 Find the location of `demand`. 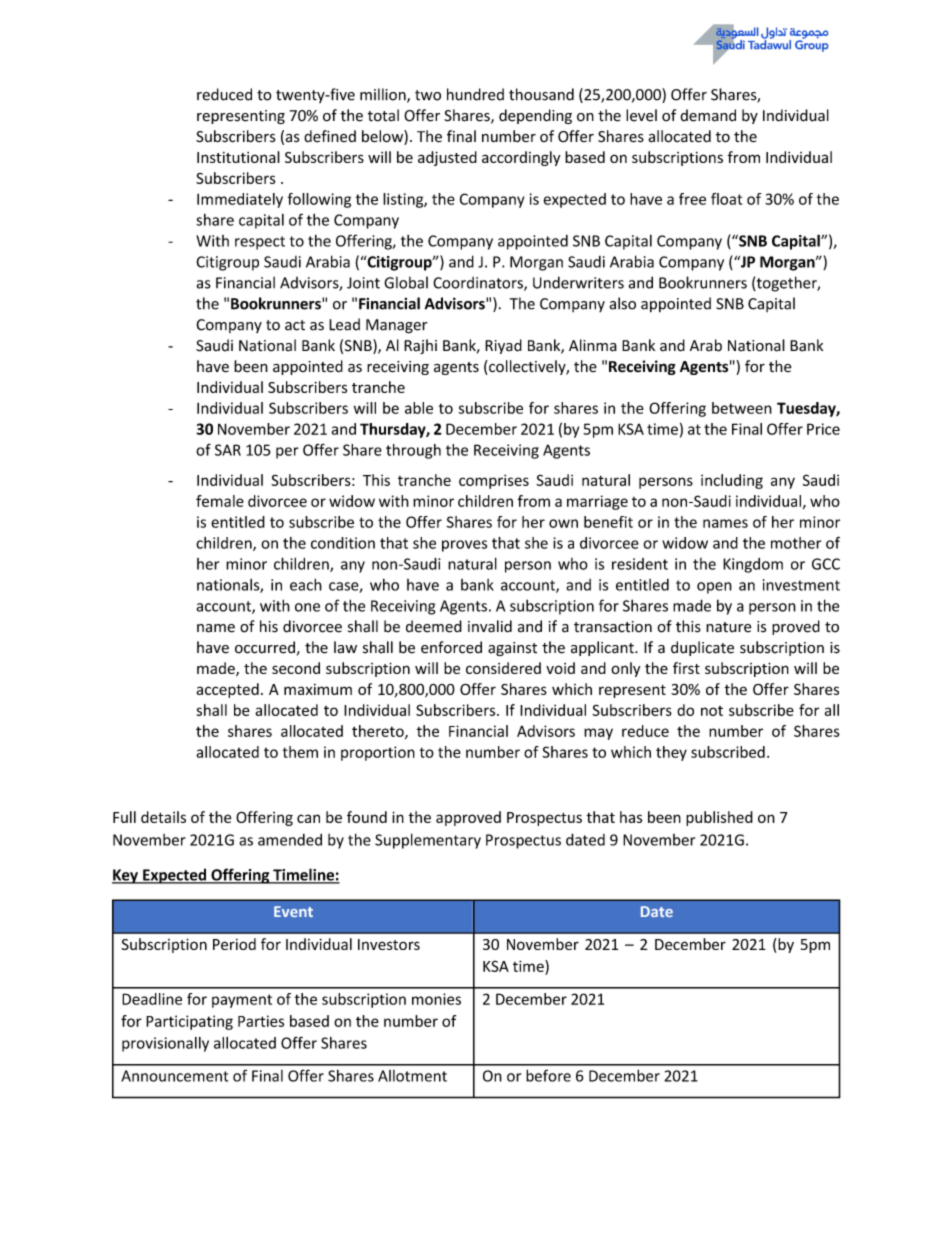

demand is located at coordinates (708, 115).
